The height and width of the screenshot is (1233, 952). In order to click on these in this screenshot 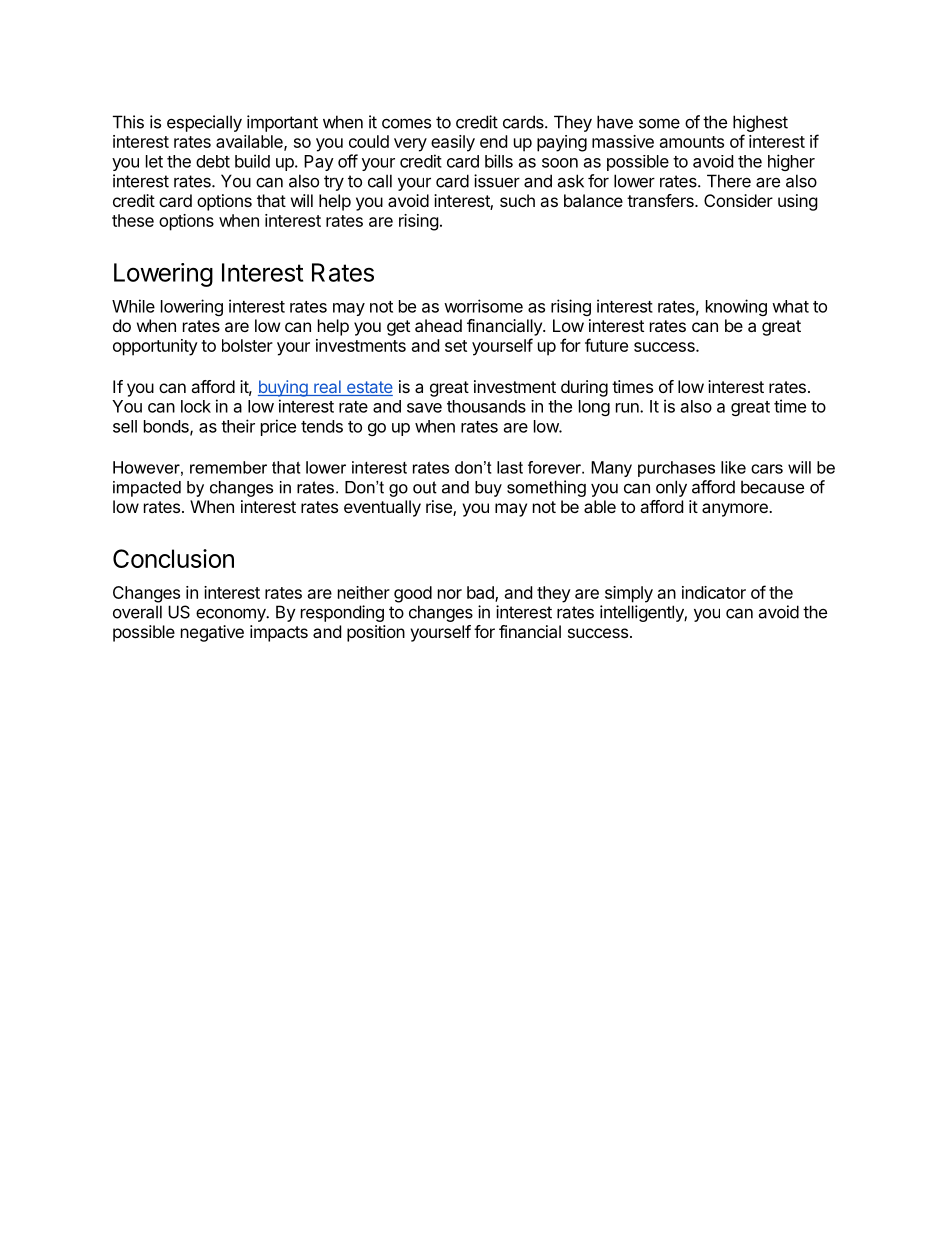, I will do `click(133, 220)`.
